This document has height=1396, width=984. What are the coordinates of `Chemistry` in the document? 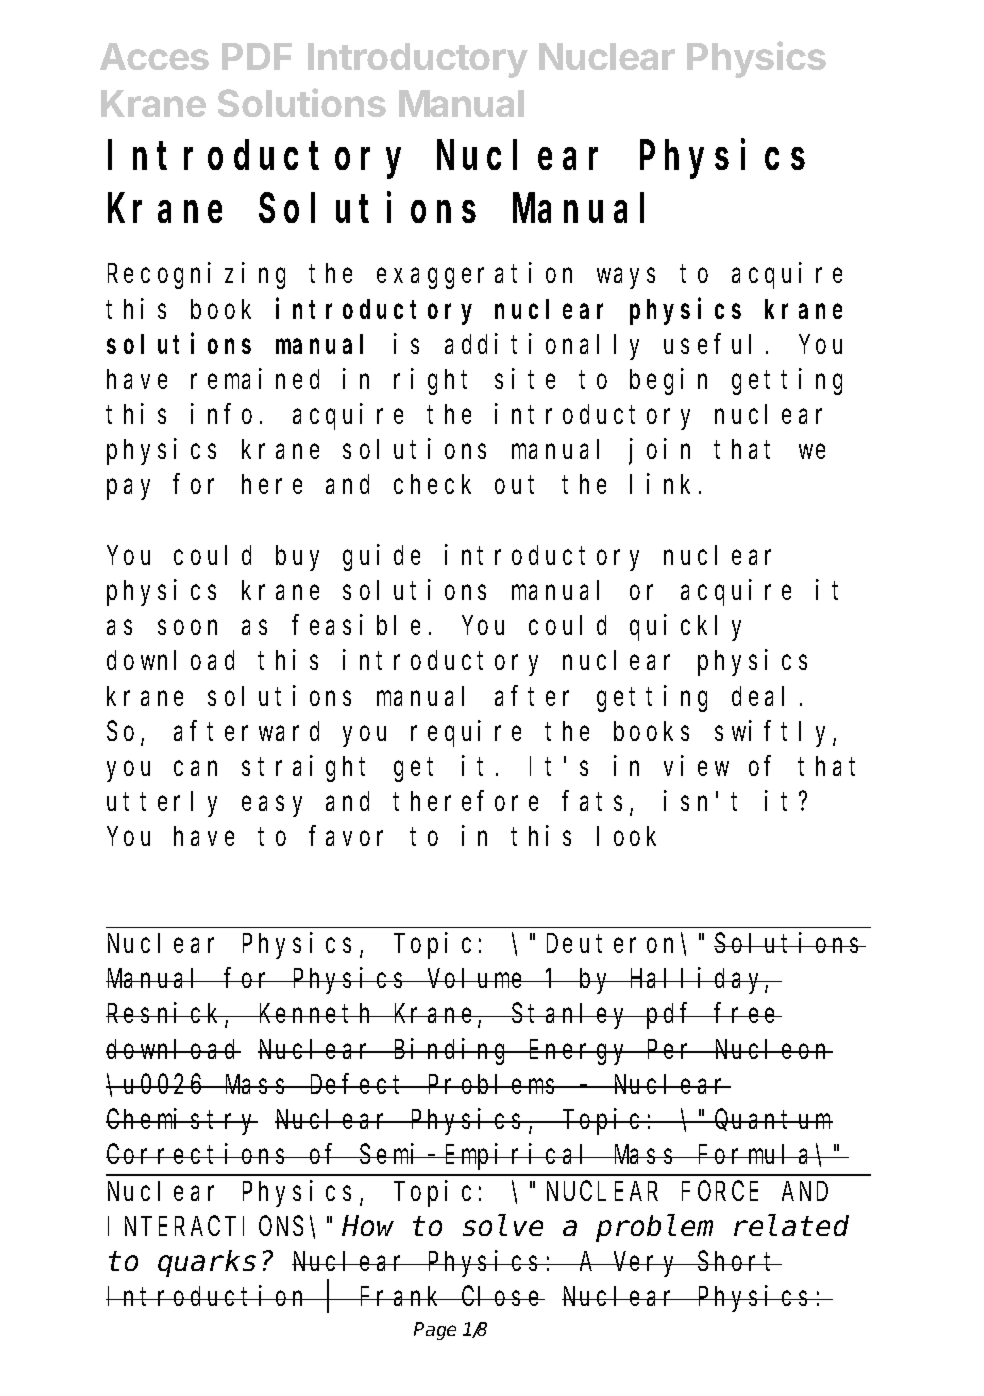 It's located at (182, 1122).
